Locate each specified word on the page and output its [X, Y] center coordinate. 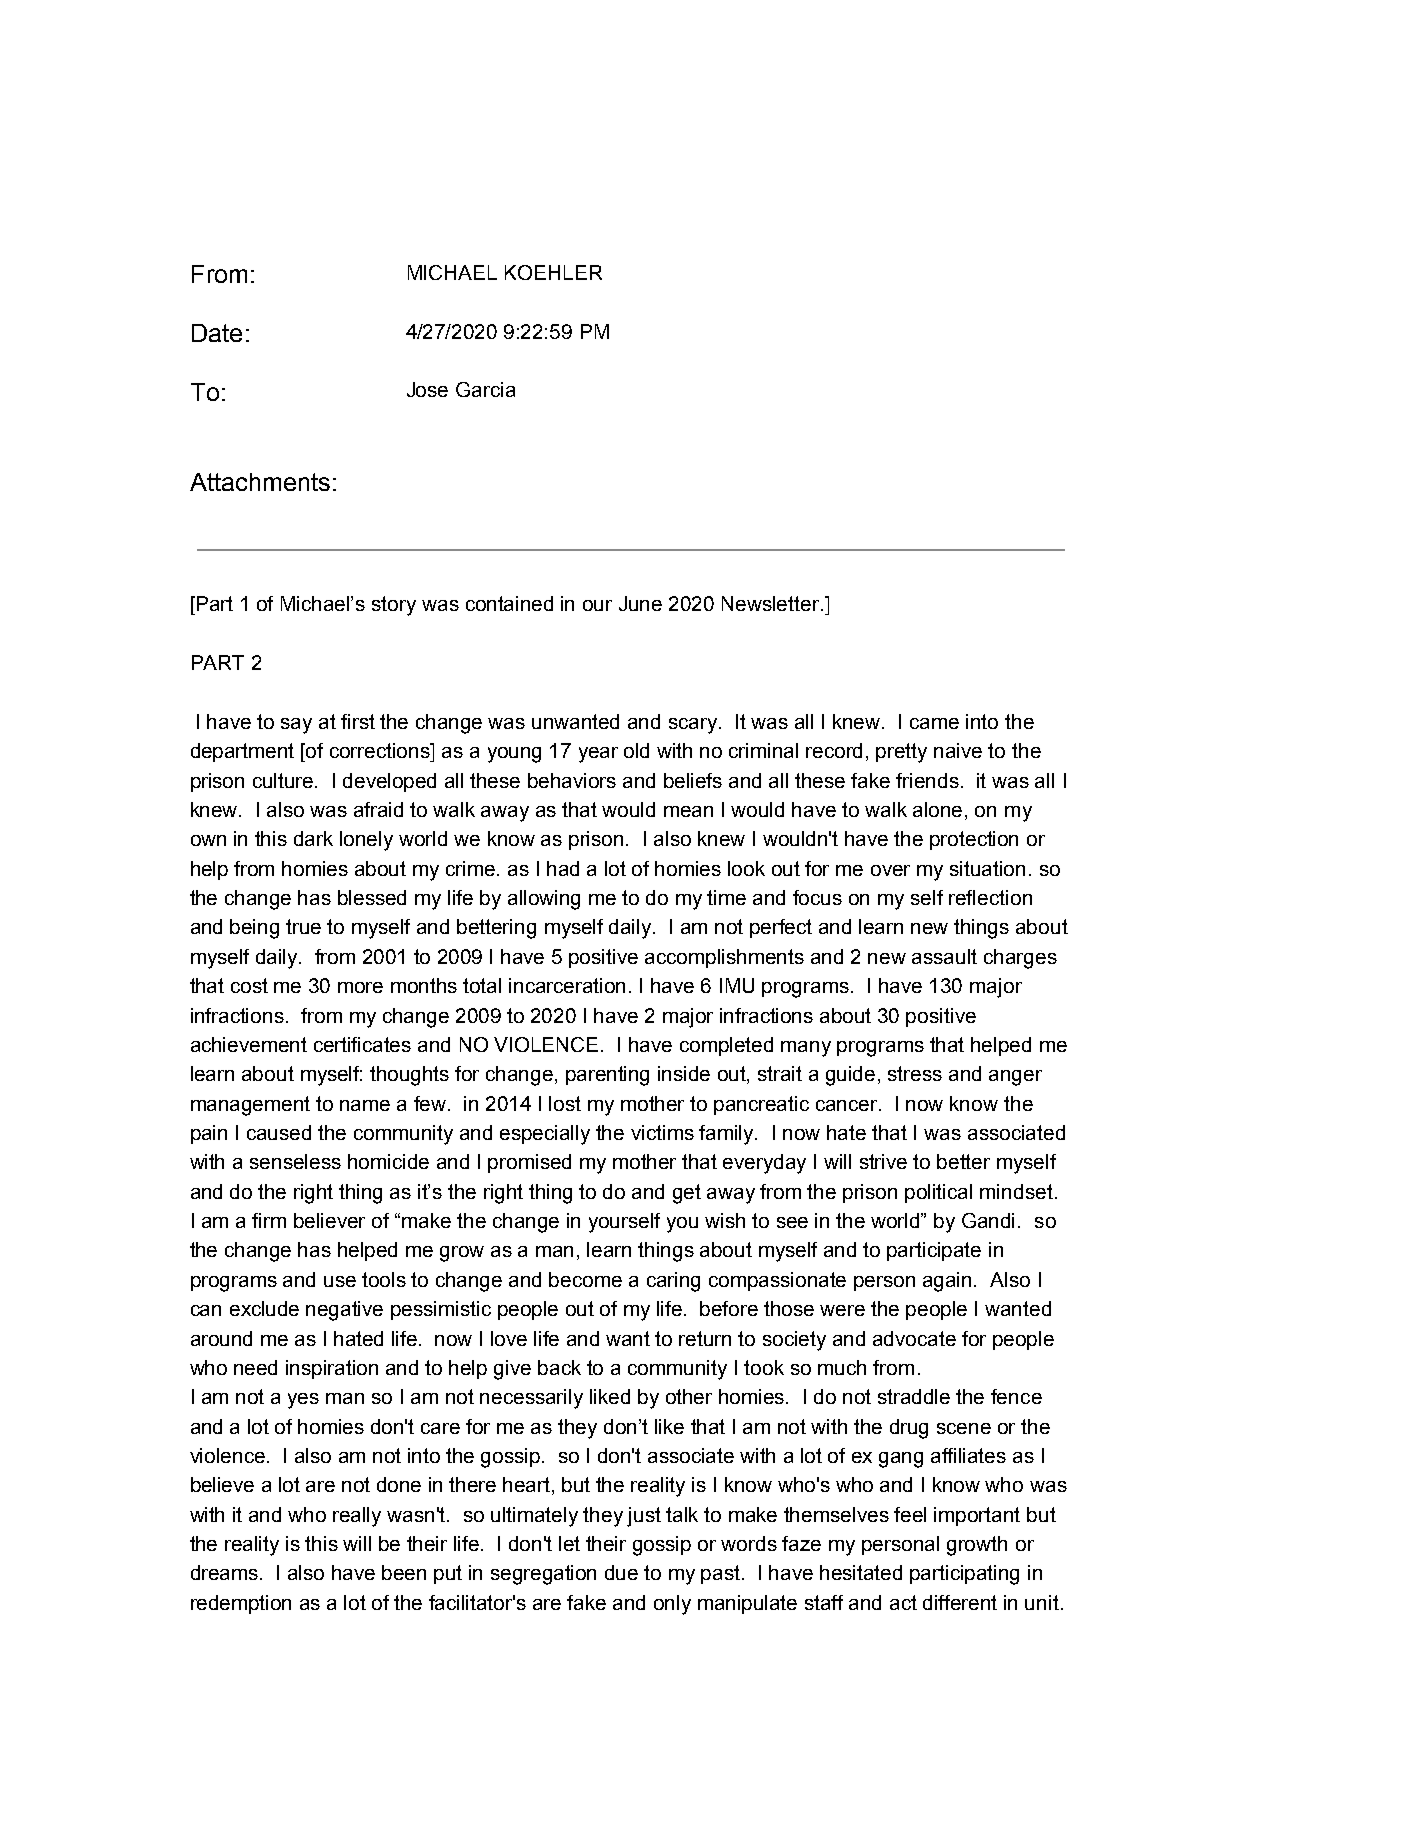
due [621, 1572]
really [357, 1517]
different [960, 1602]
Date [217, 333]
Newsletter [772, 603]
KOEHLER [553, 272]
